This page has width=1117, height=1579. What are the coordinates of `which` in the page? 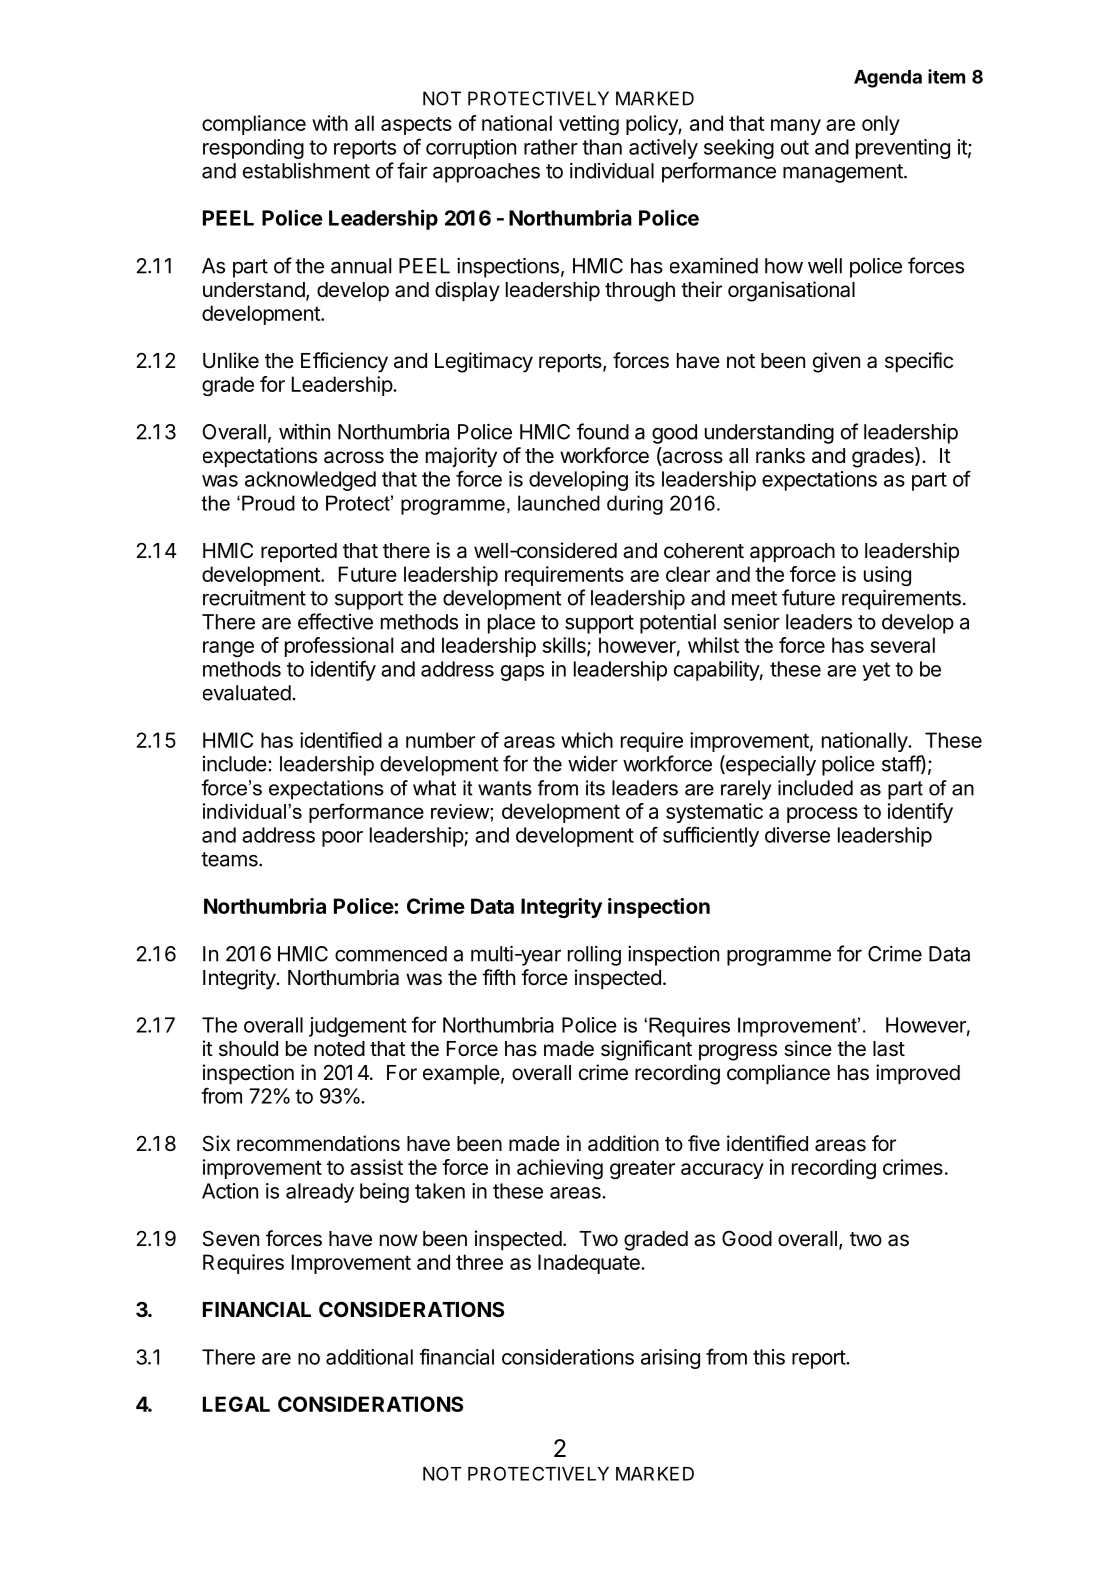 It's located at (587, 740).
